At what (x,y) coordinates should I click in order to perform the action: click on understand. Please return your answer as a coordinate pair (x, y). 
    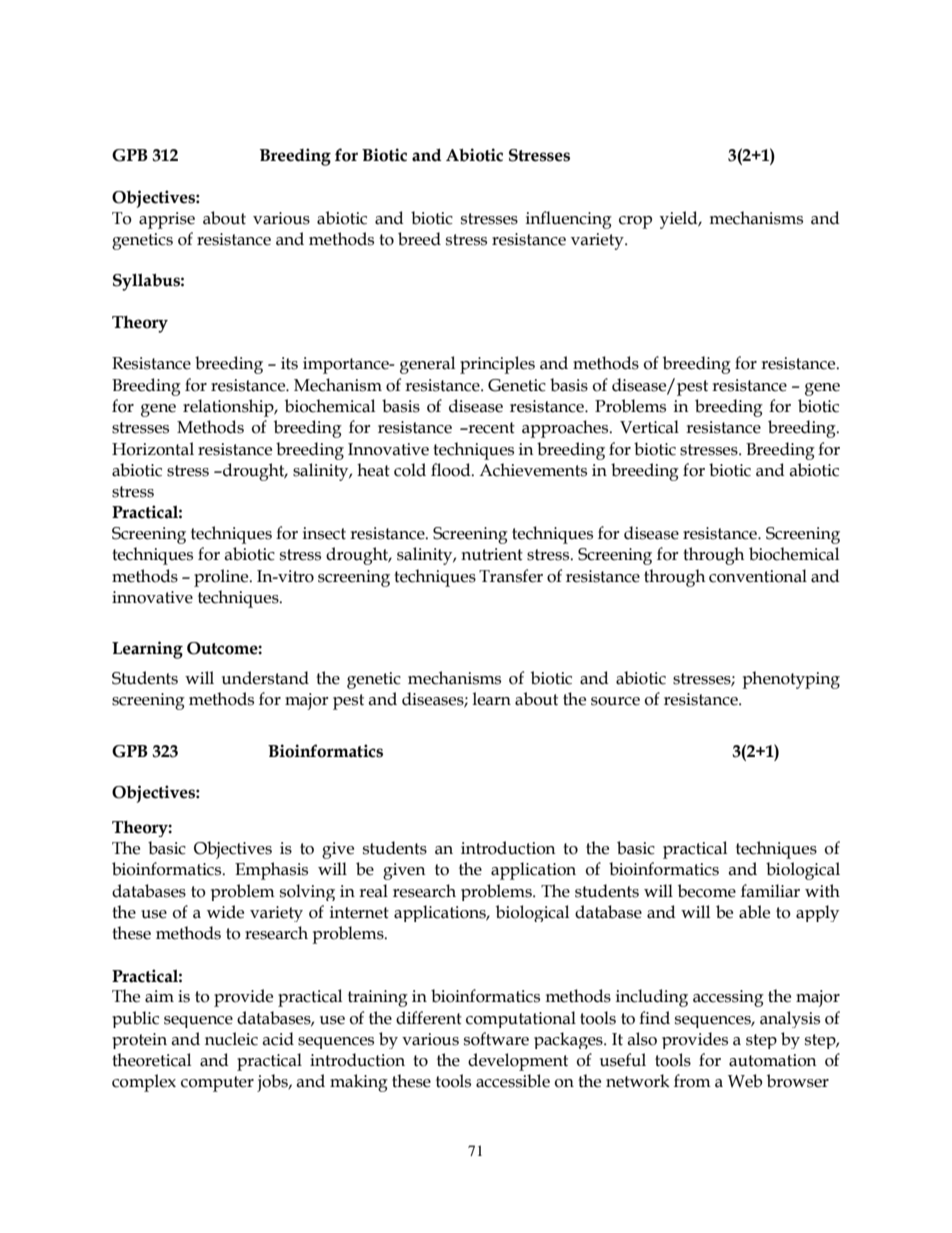
    Looking at the image, I should click on (265, 678).
